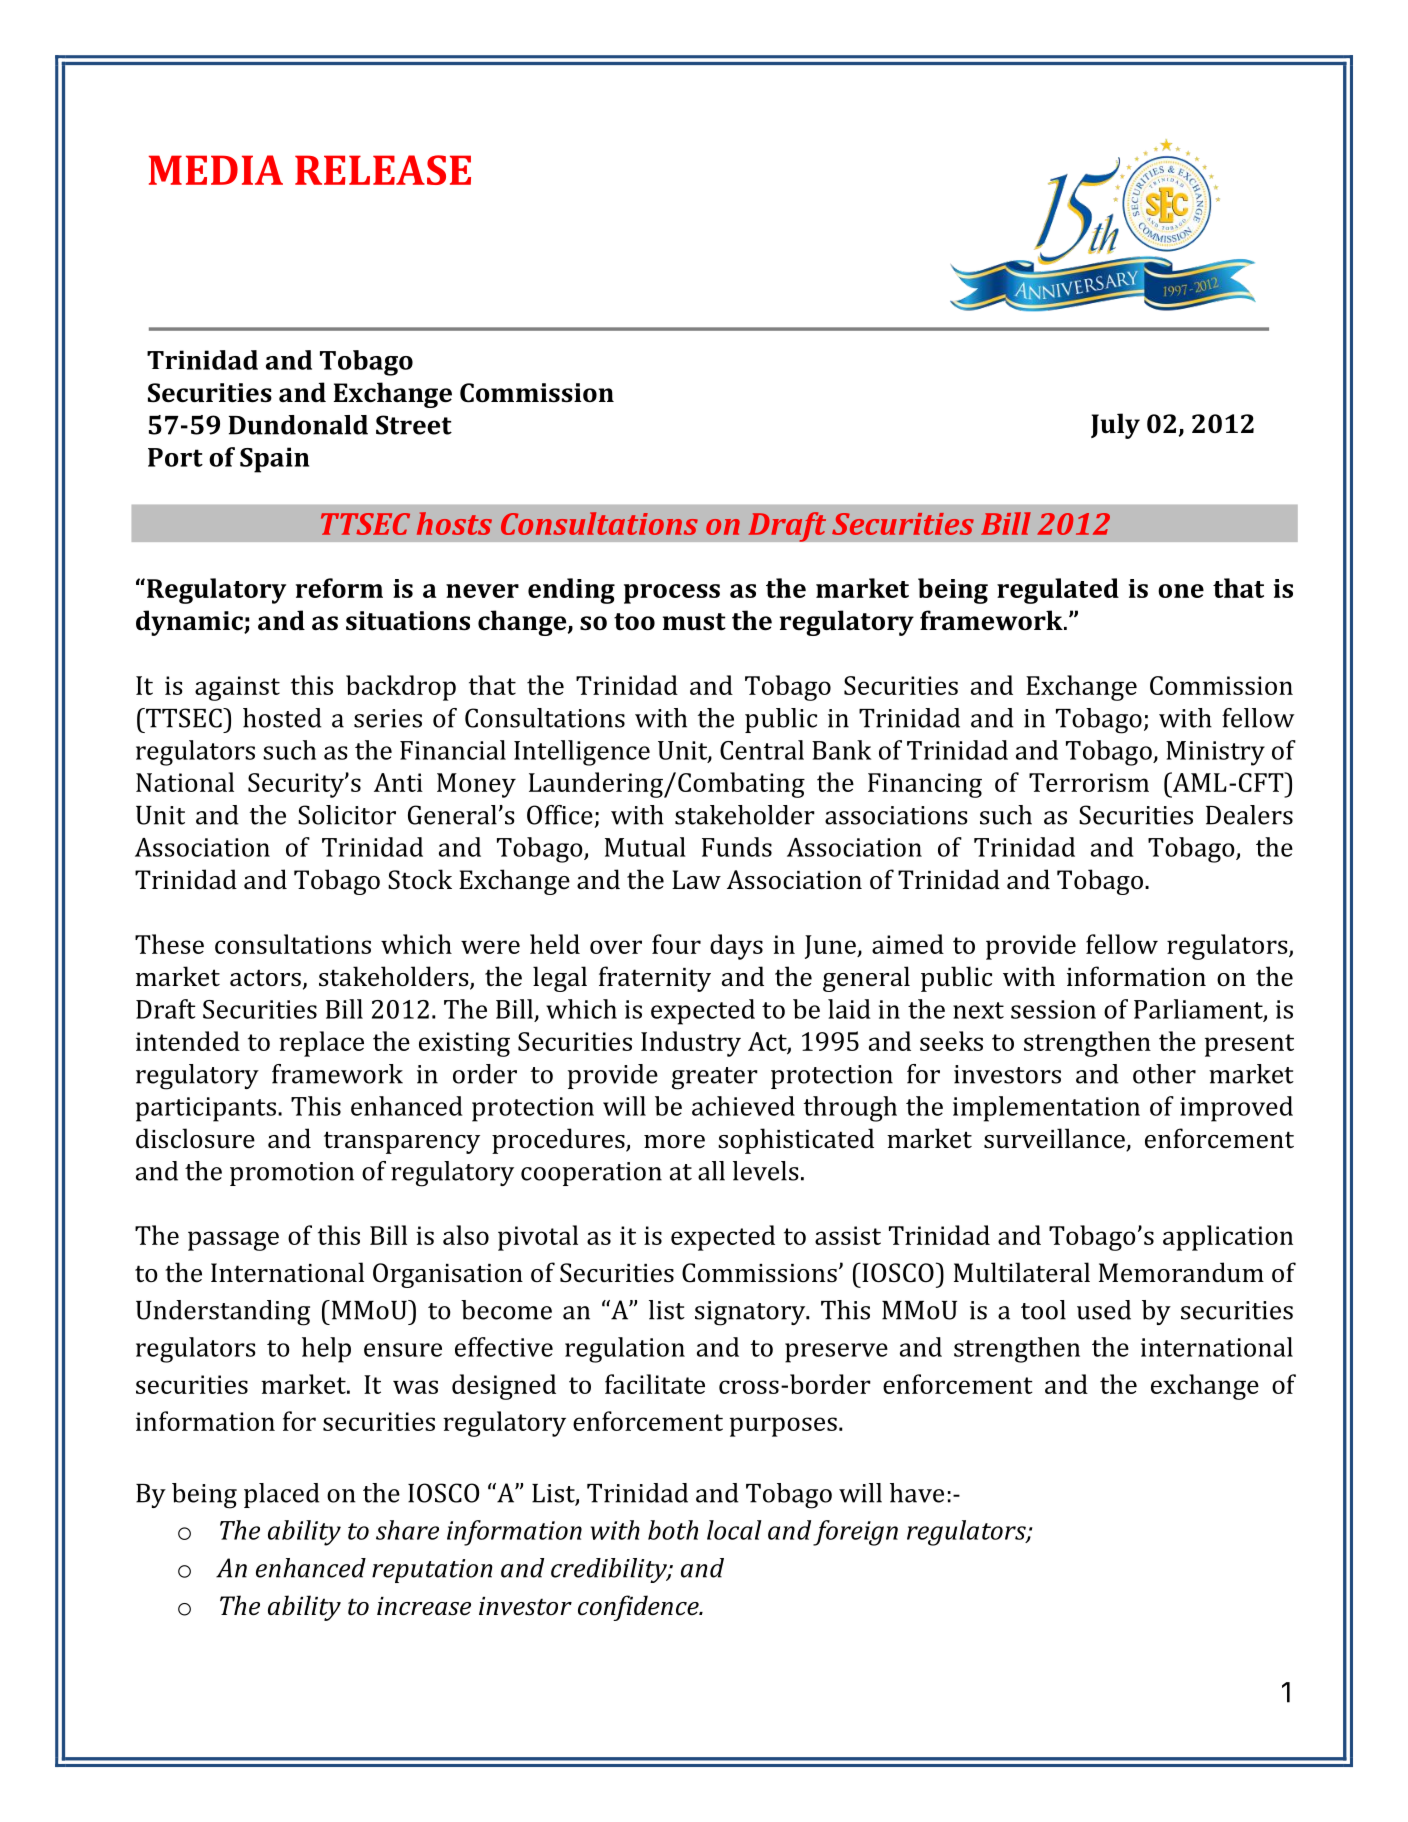 The height and width of the image is (1822, 1408). Describe the element at coordinates (282, 1495) in the image. I see `placed` at that location.
